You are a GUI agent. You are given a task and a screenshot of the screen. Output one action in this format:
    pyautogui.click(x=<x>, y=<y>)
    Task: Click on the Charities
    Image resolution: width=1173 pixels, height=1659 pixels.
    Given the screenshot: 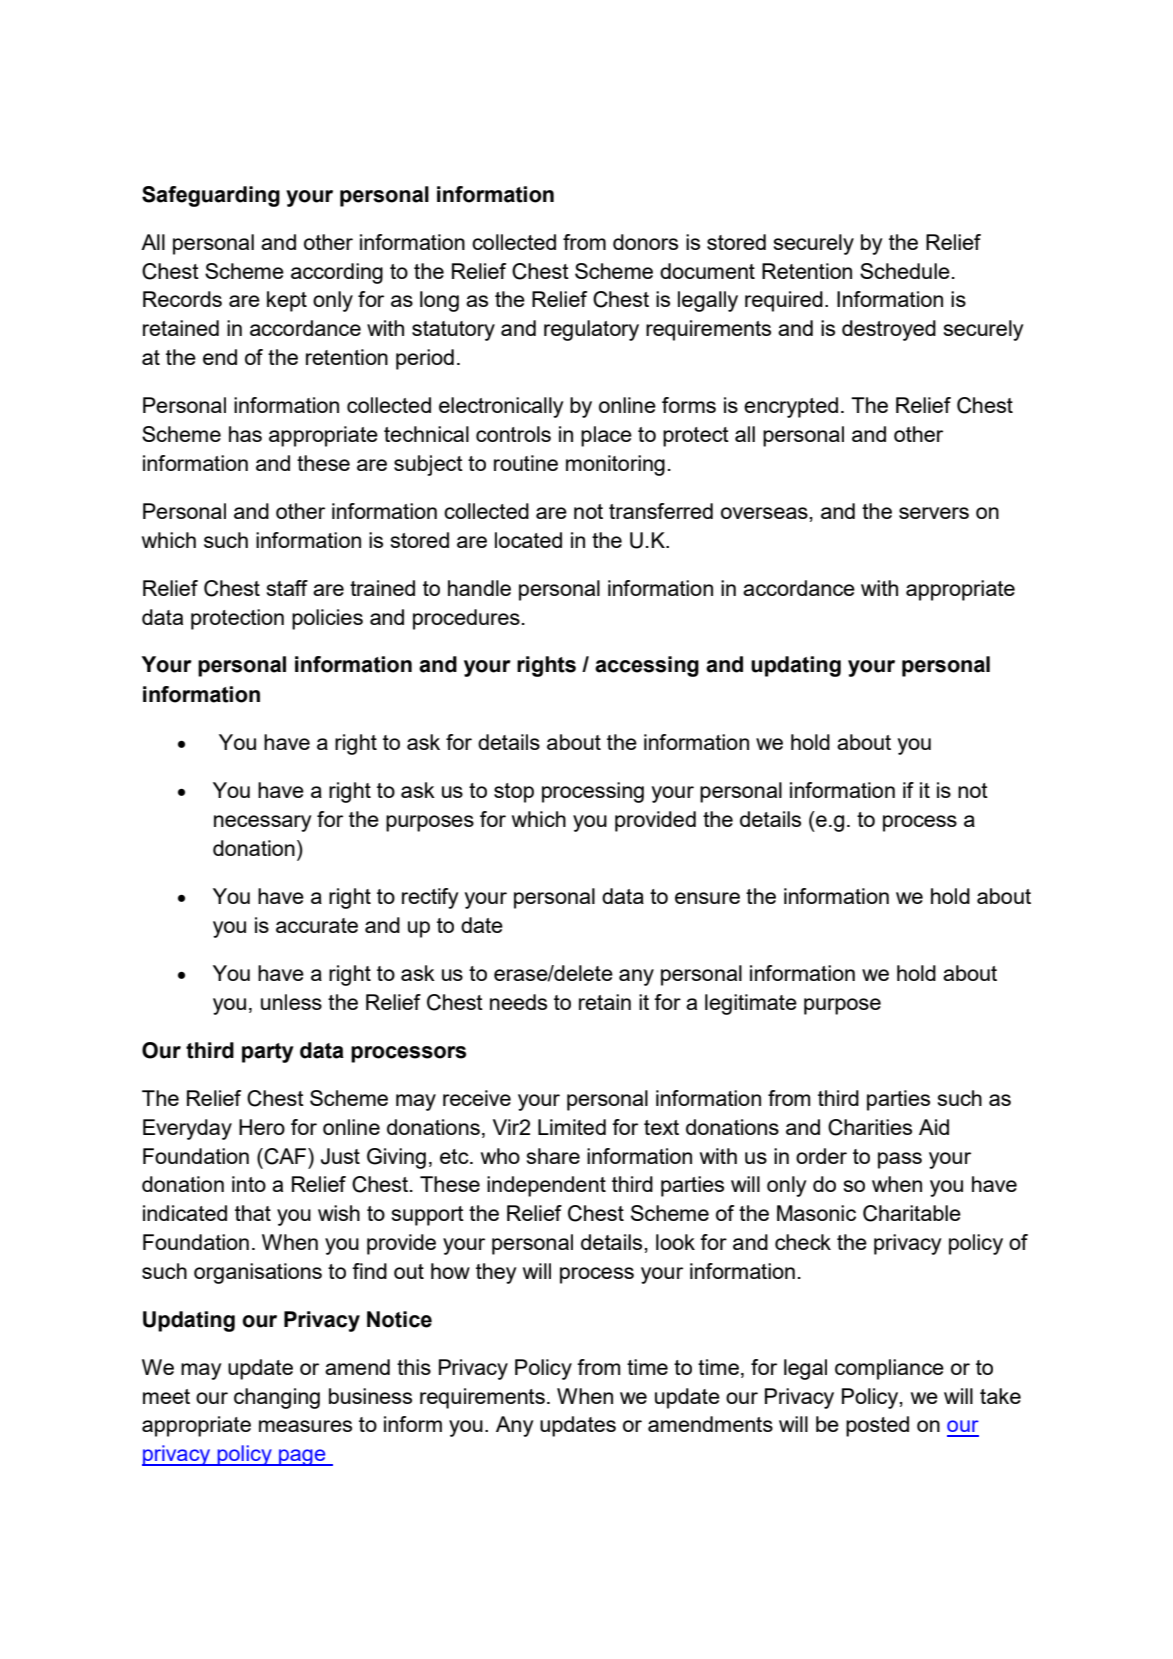 What is the action you would take?
    pyautogui.click(x=870, y=1127)
